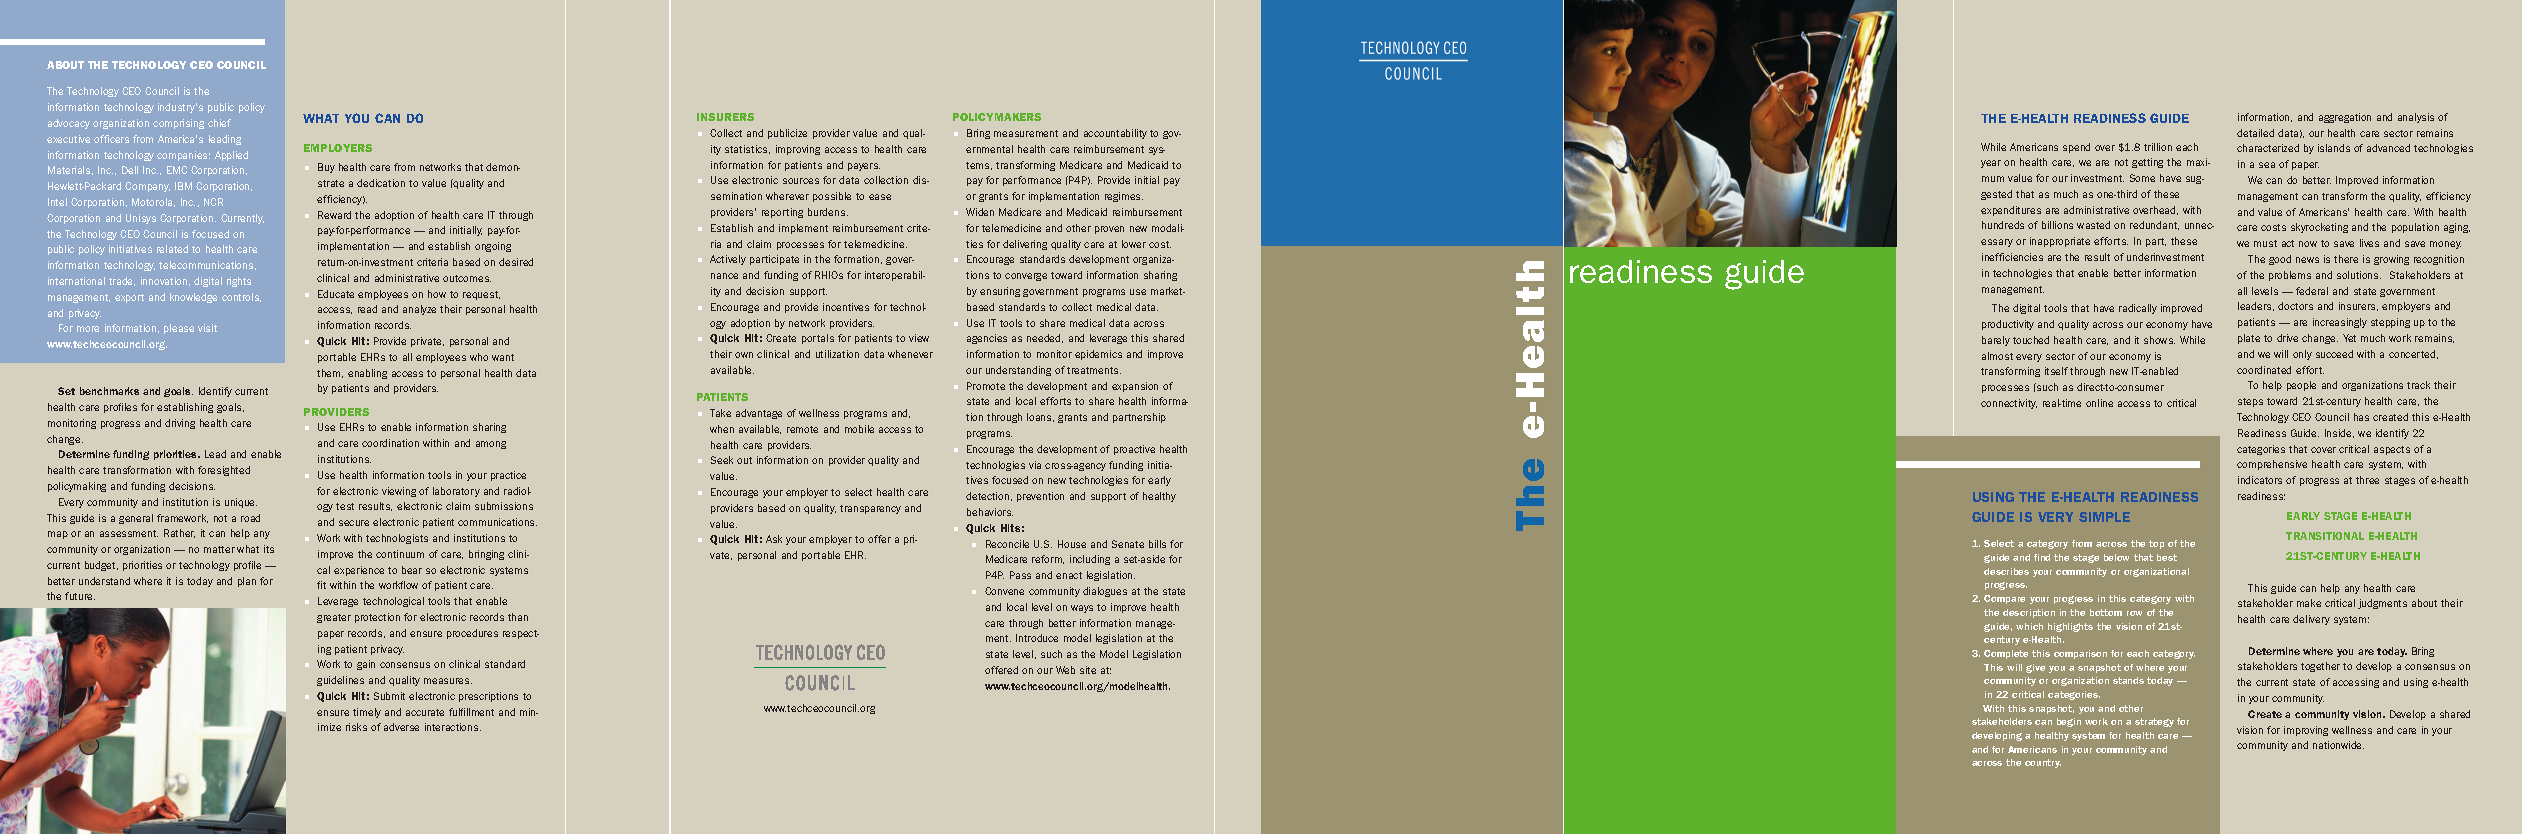 The width and height of the page is (2522, 834). Describe the element at coordinates (2069, 722) in the page. I see `begin` at that location.
